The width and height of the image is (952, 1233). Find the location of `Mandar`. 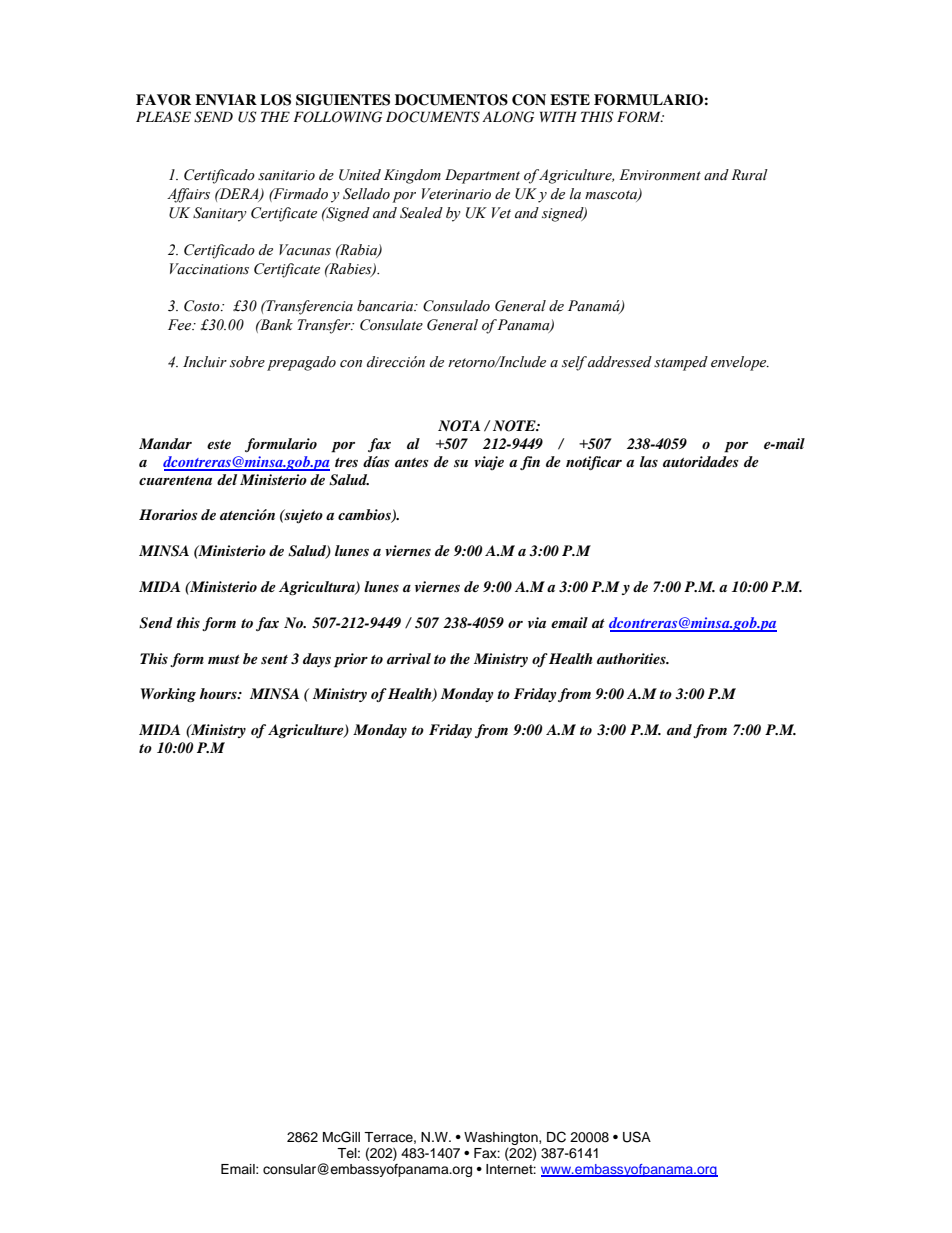

Mandar is located at coordinates (165, 443).
